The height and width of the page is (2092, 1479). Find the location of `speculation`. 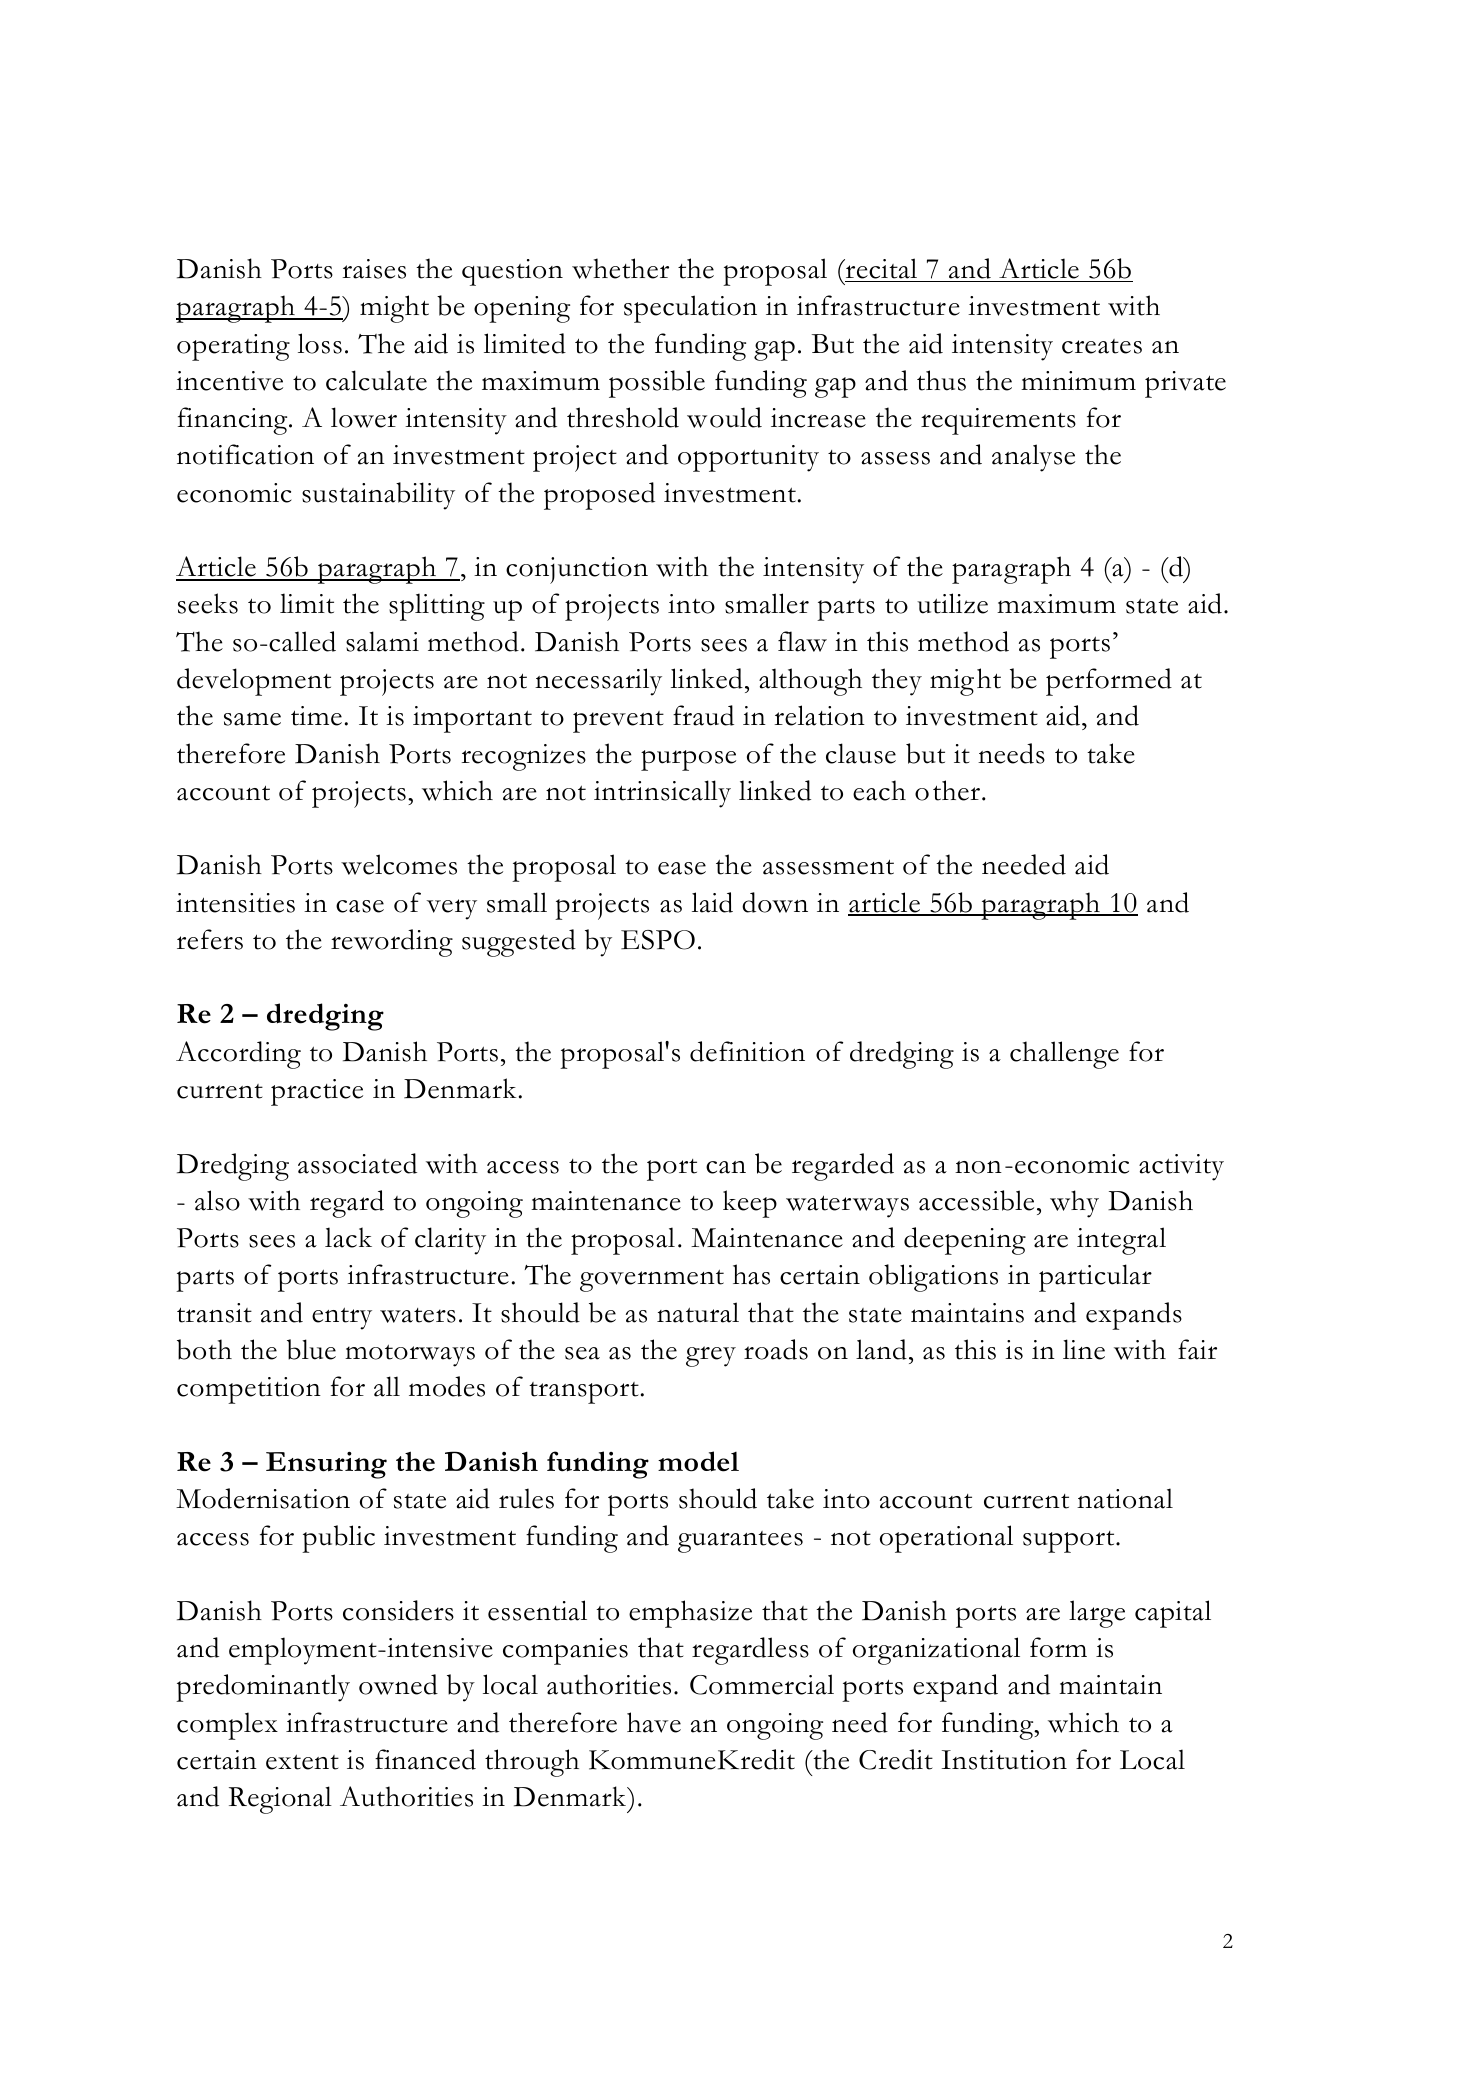

speculation is located at coordinates (690, 309).
